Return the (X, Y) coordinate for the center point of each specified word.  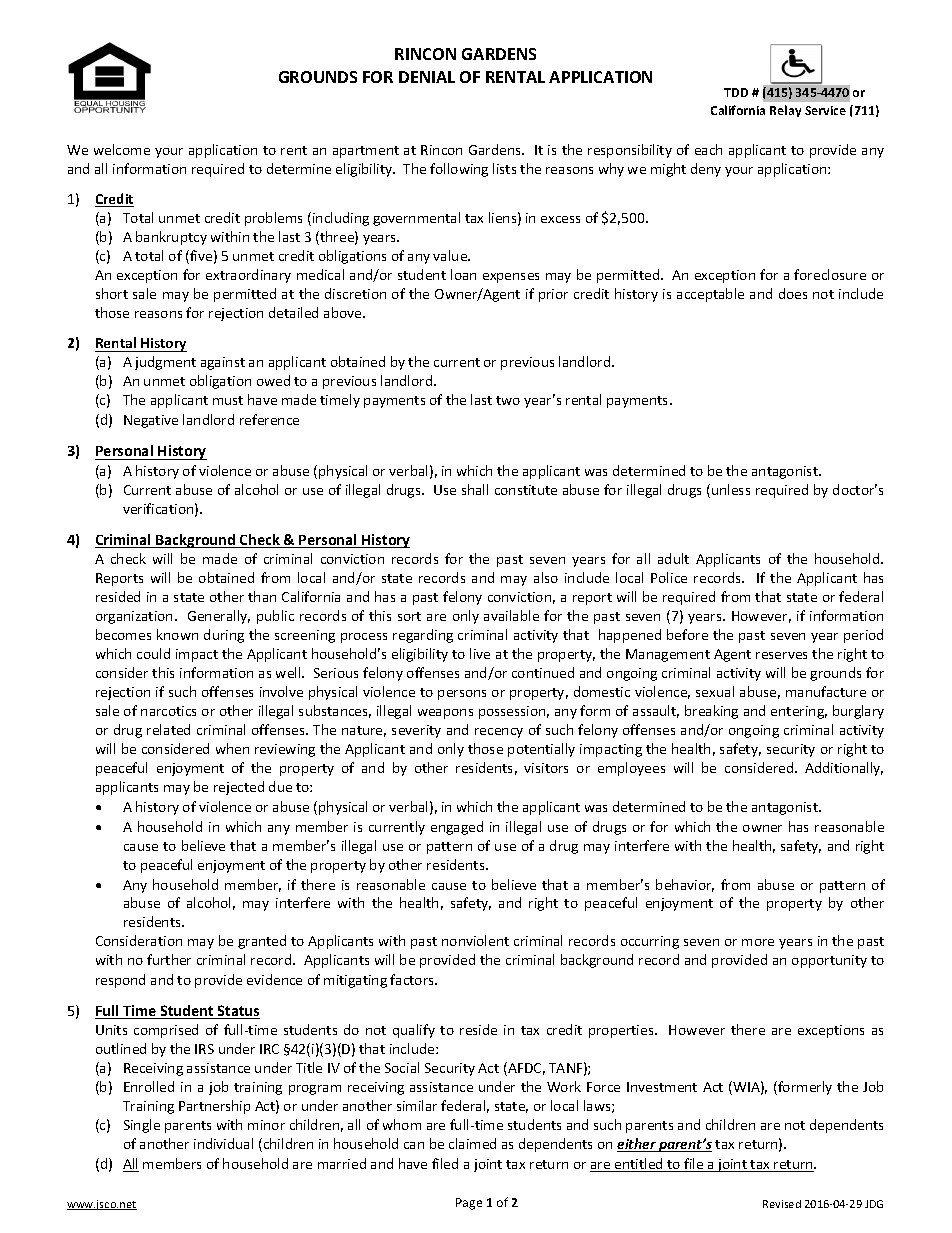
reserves (781, 655)
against (223, 363)
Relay (785, 111)
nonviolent (475, 940)
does (793, 293)
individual (223, 1143)
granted (262, 942)
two (508, 400)
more (758, 942)
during (224, 636)
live (480, 653)
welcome (122, 149)
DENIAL (427, 77)
